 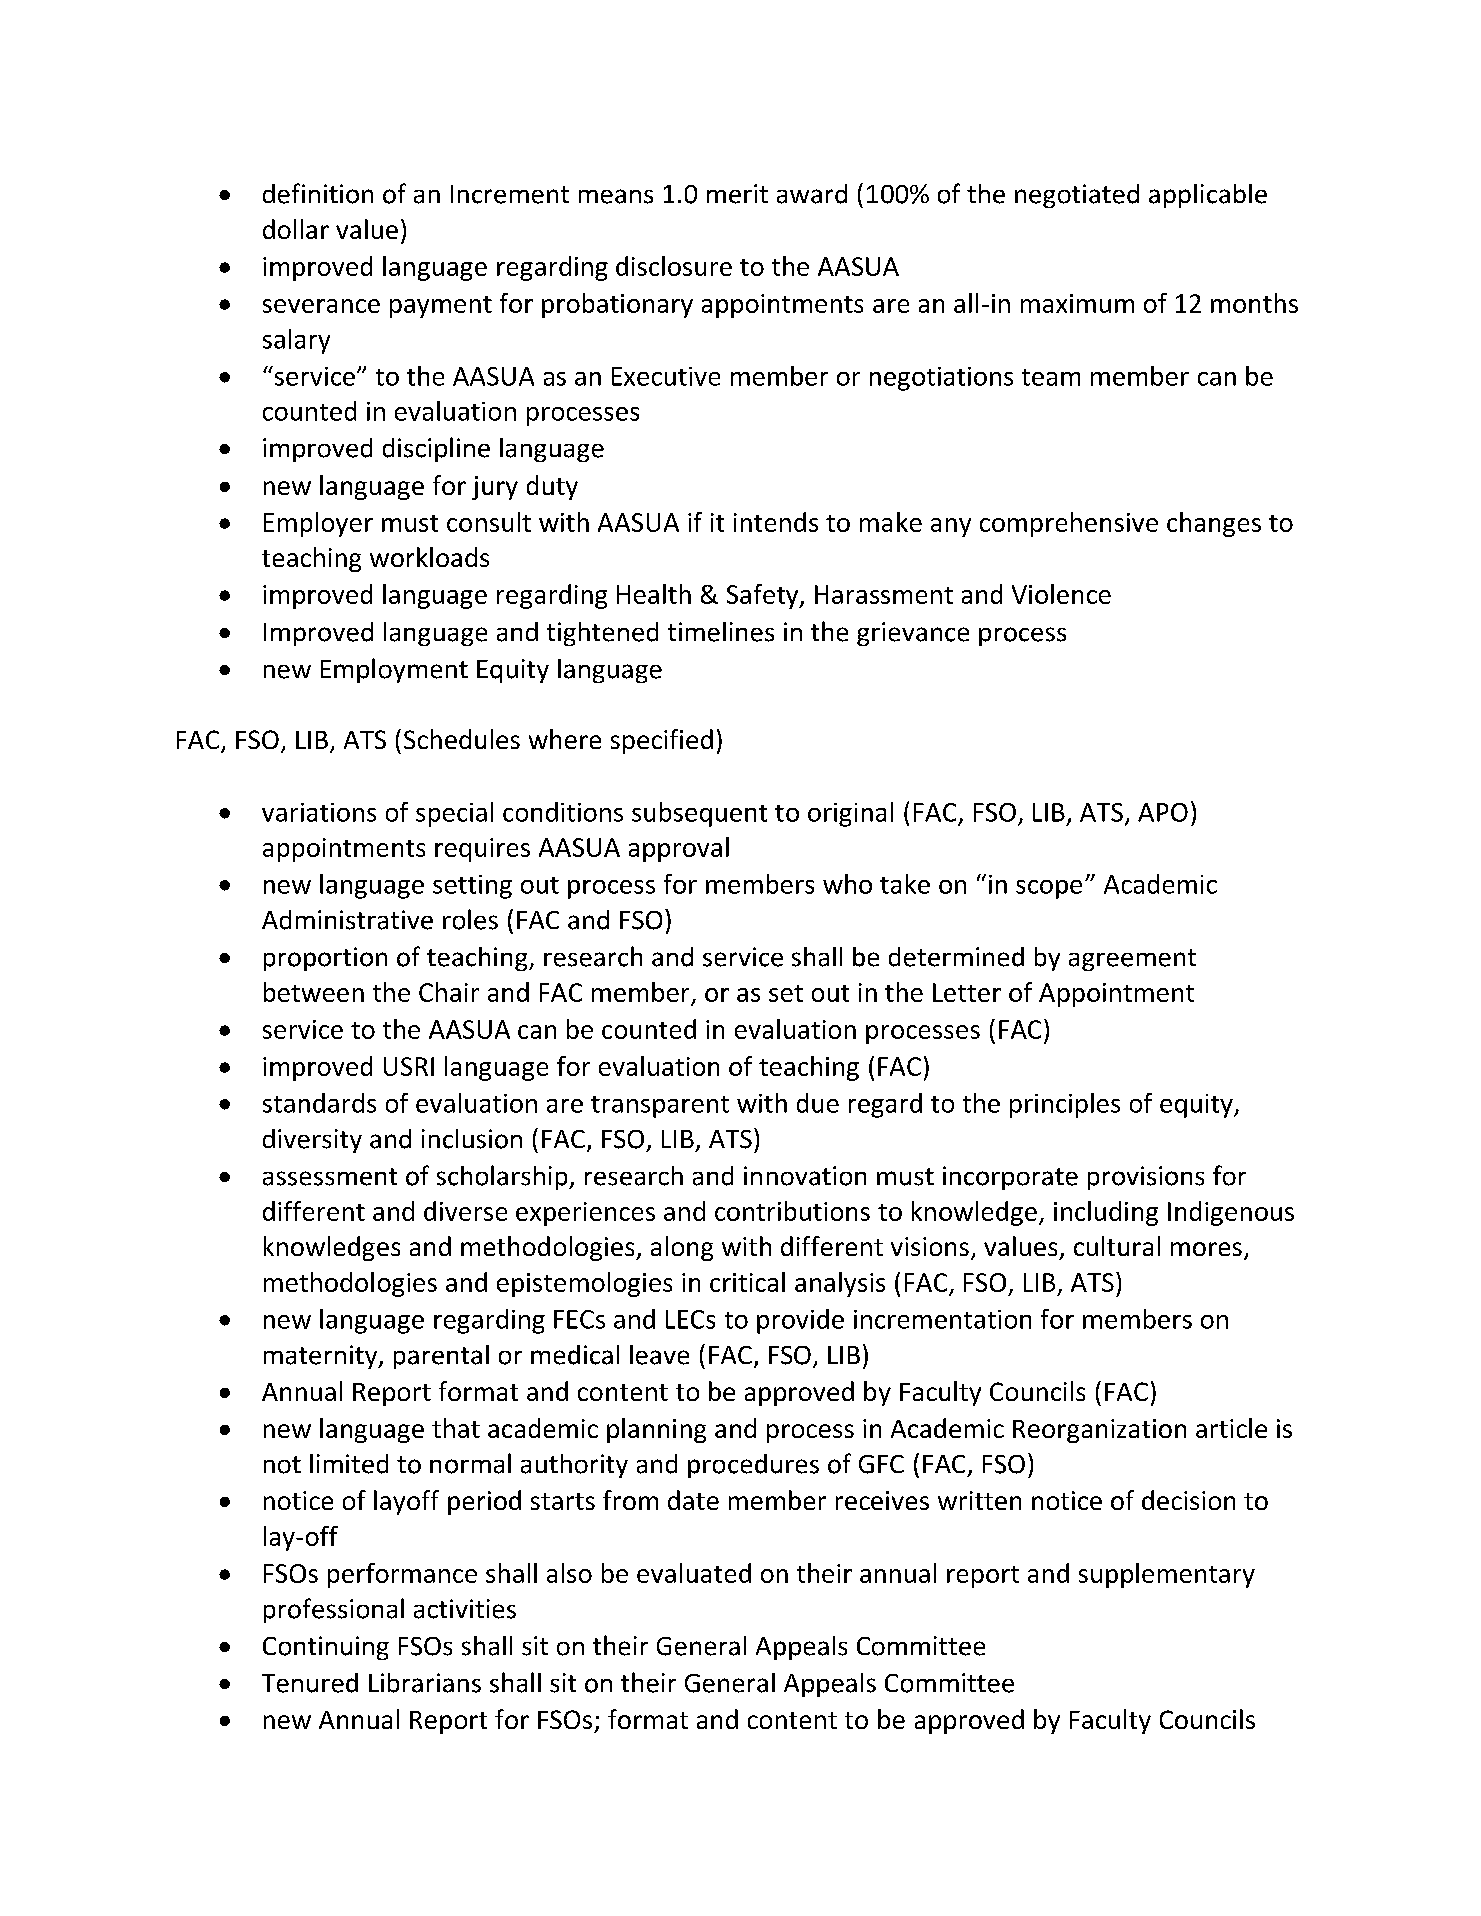 What do you see at coordinates (812, 194) in the document?
I see `award` at bounding box center [812, 194].
